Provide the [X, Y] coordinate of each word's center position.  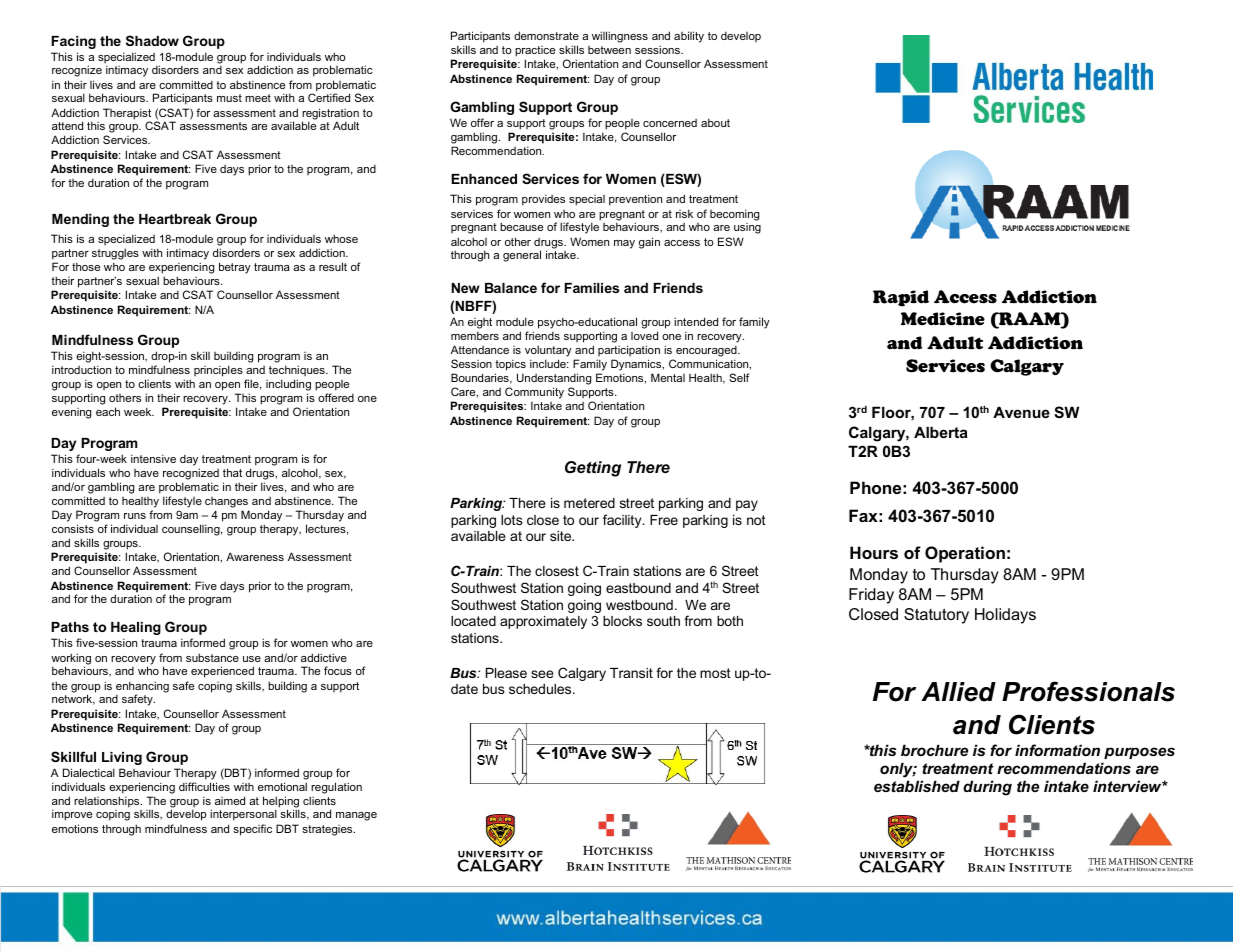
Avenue [1021, 412]
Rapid [901, 298]
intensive [153, 458]
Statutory [936, 616]
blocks [622, 621]
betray [235, 268]
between [609, 50]
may [624, 244]
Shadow [152, 40]
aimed [230, 800]
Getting [593, 469]
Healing [136, 628]
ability [689, 37]
